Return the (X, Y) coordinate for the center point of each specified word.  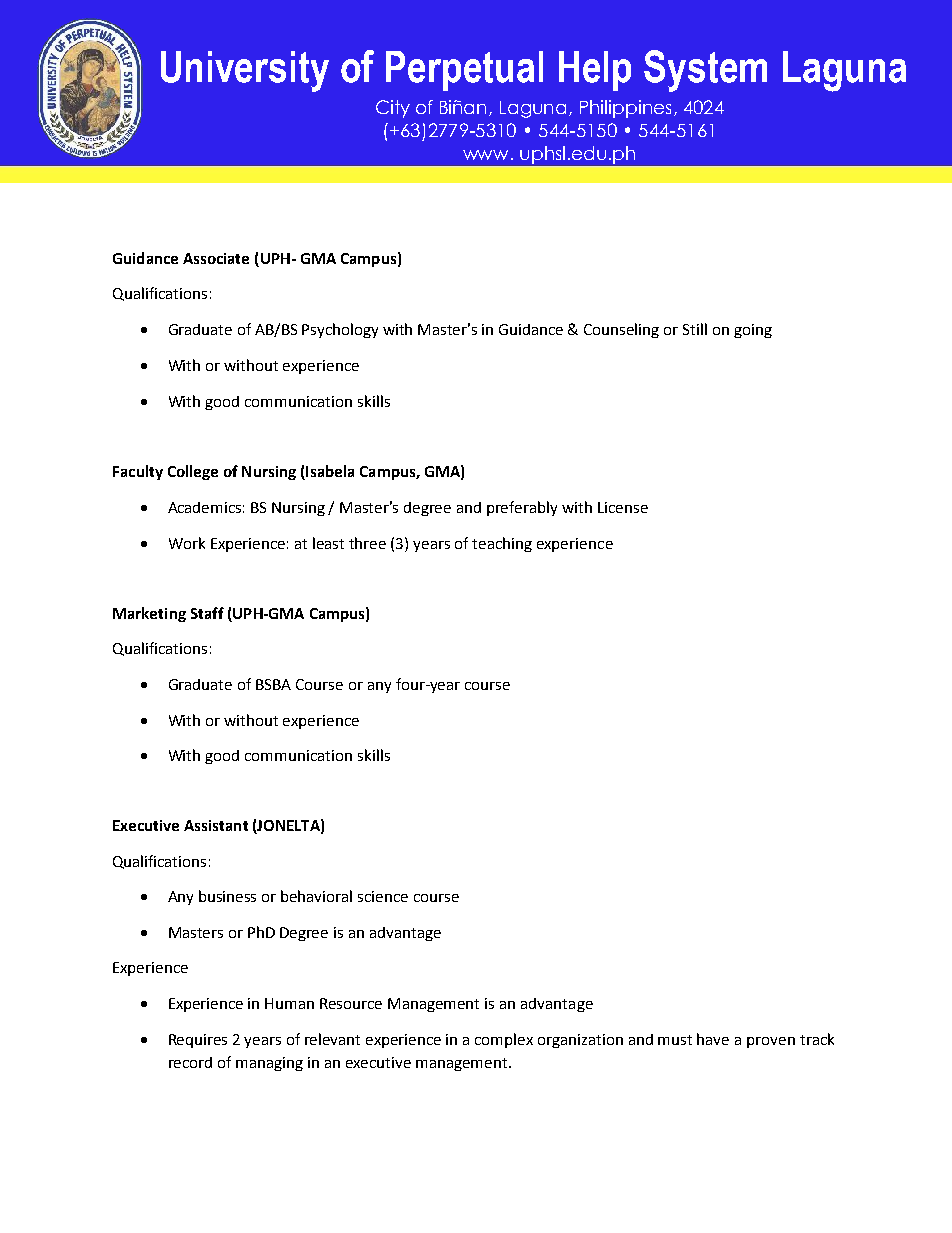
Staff (207, 613)
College (193, 472)
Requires (198, 1041)
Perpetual (464, 71)
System (705, 71)
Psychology (340, 330)
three (367, 543)
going (753, 331)
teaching (502, 544)
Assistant (216, 825)
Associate (216, 258)
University (245, 71)
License (623, 507)
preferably (522, 508)
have (713, 1039)
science (383, 896)
